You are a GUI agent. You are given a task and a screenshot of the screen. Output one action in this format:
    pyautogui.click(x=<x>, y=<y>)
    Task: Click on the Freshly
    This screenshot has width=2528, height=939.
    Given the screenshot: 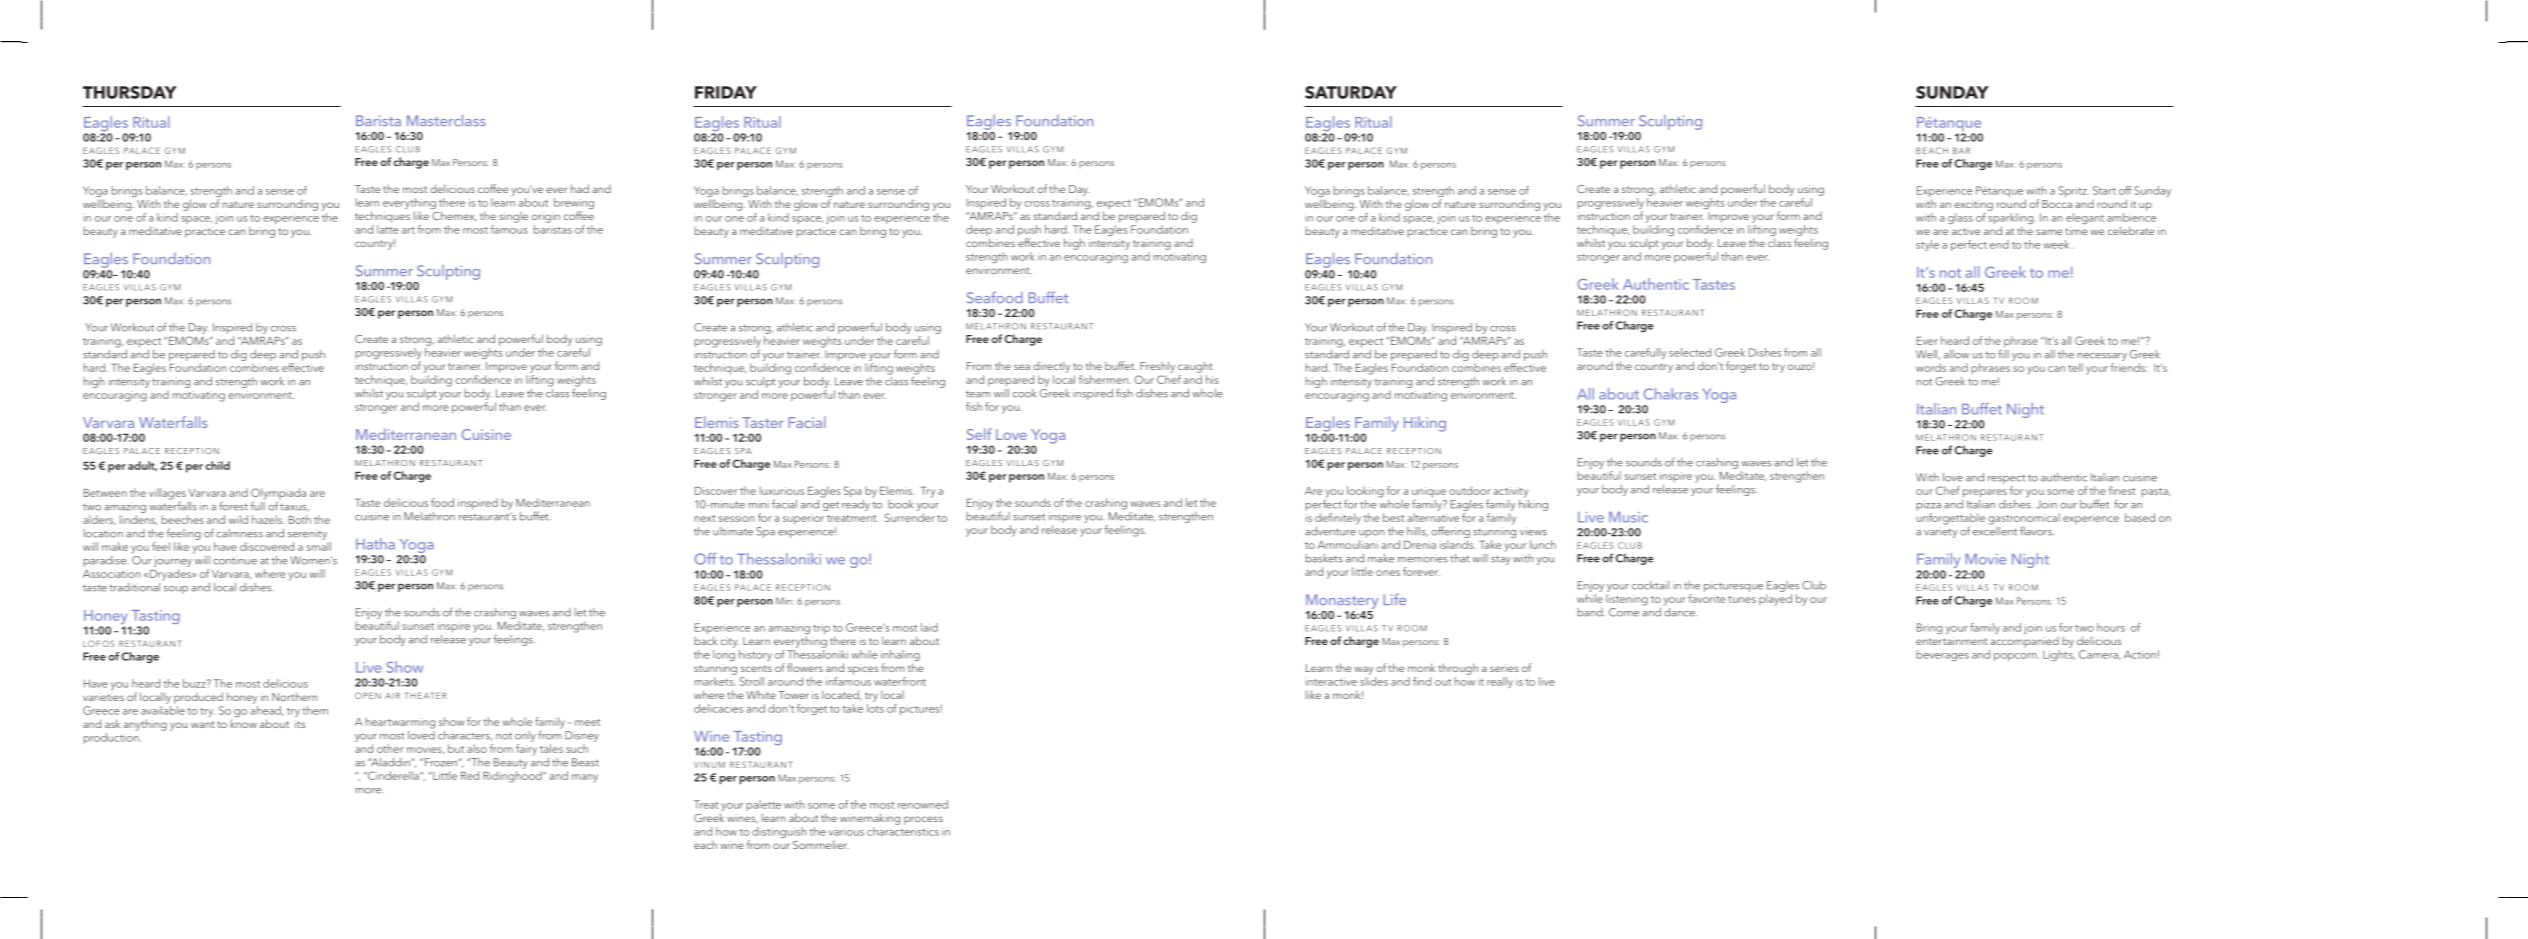 What is the action you would take?
    pyautogui.click(x=1157, y=367)
